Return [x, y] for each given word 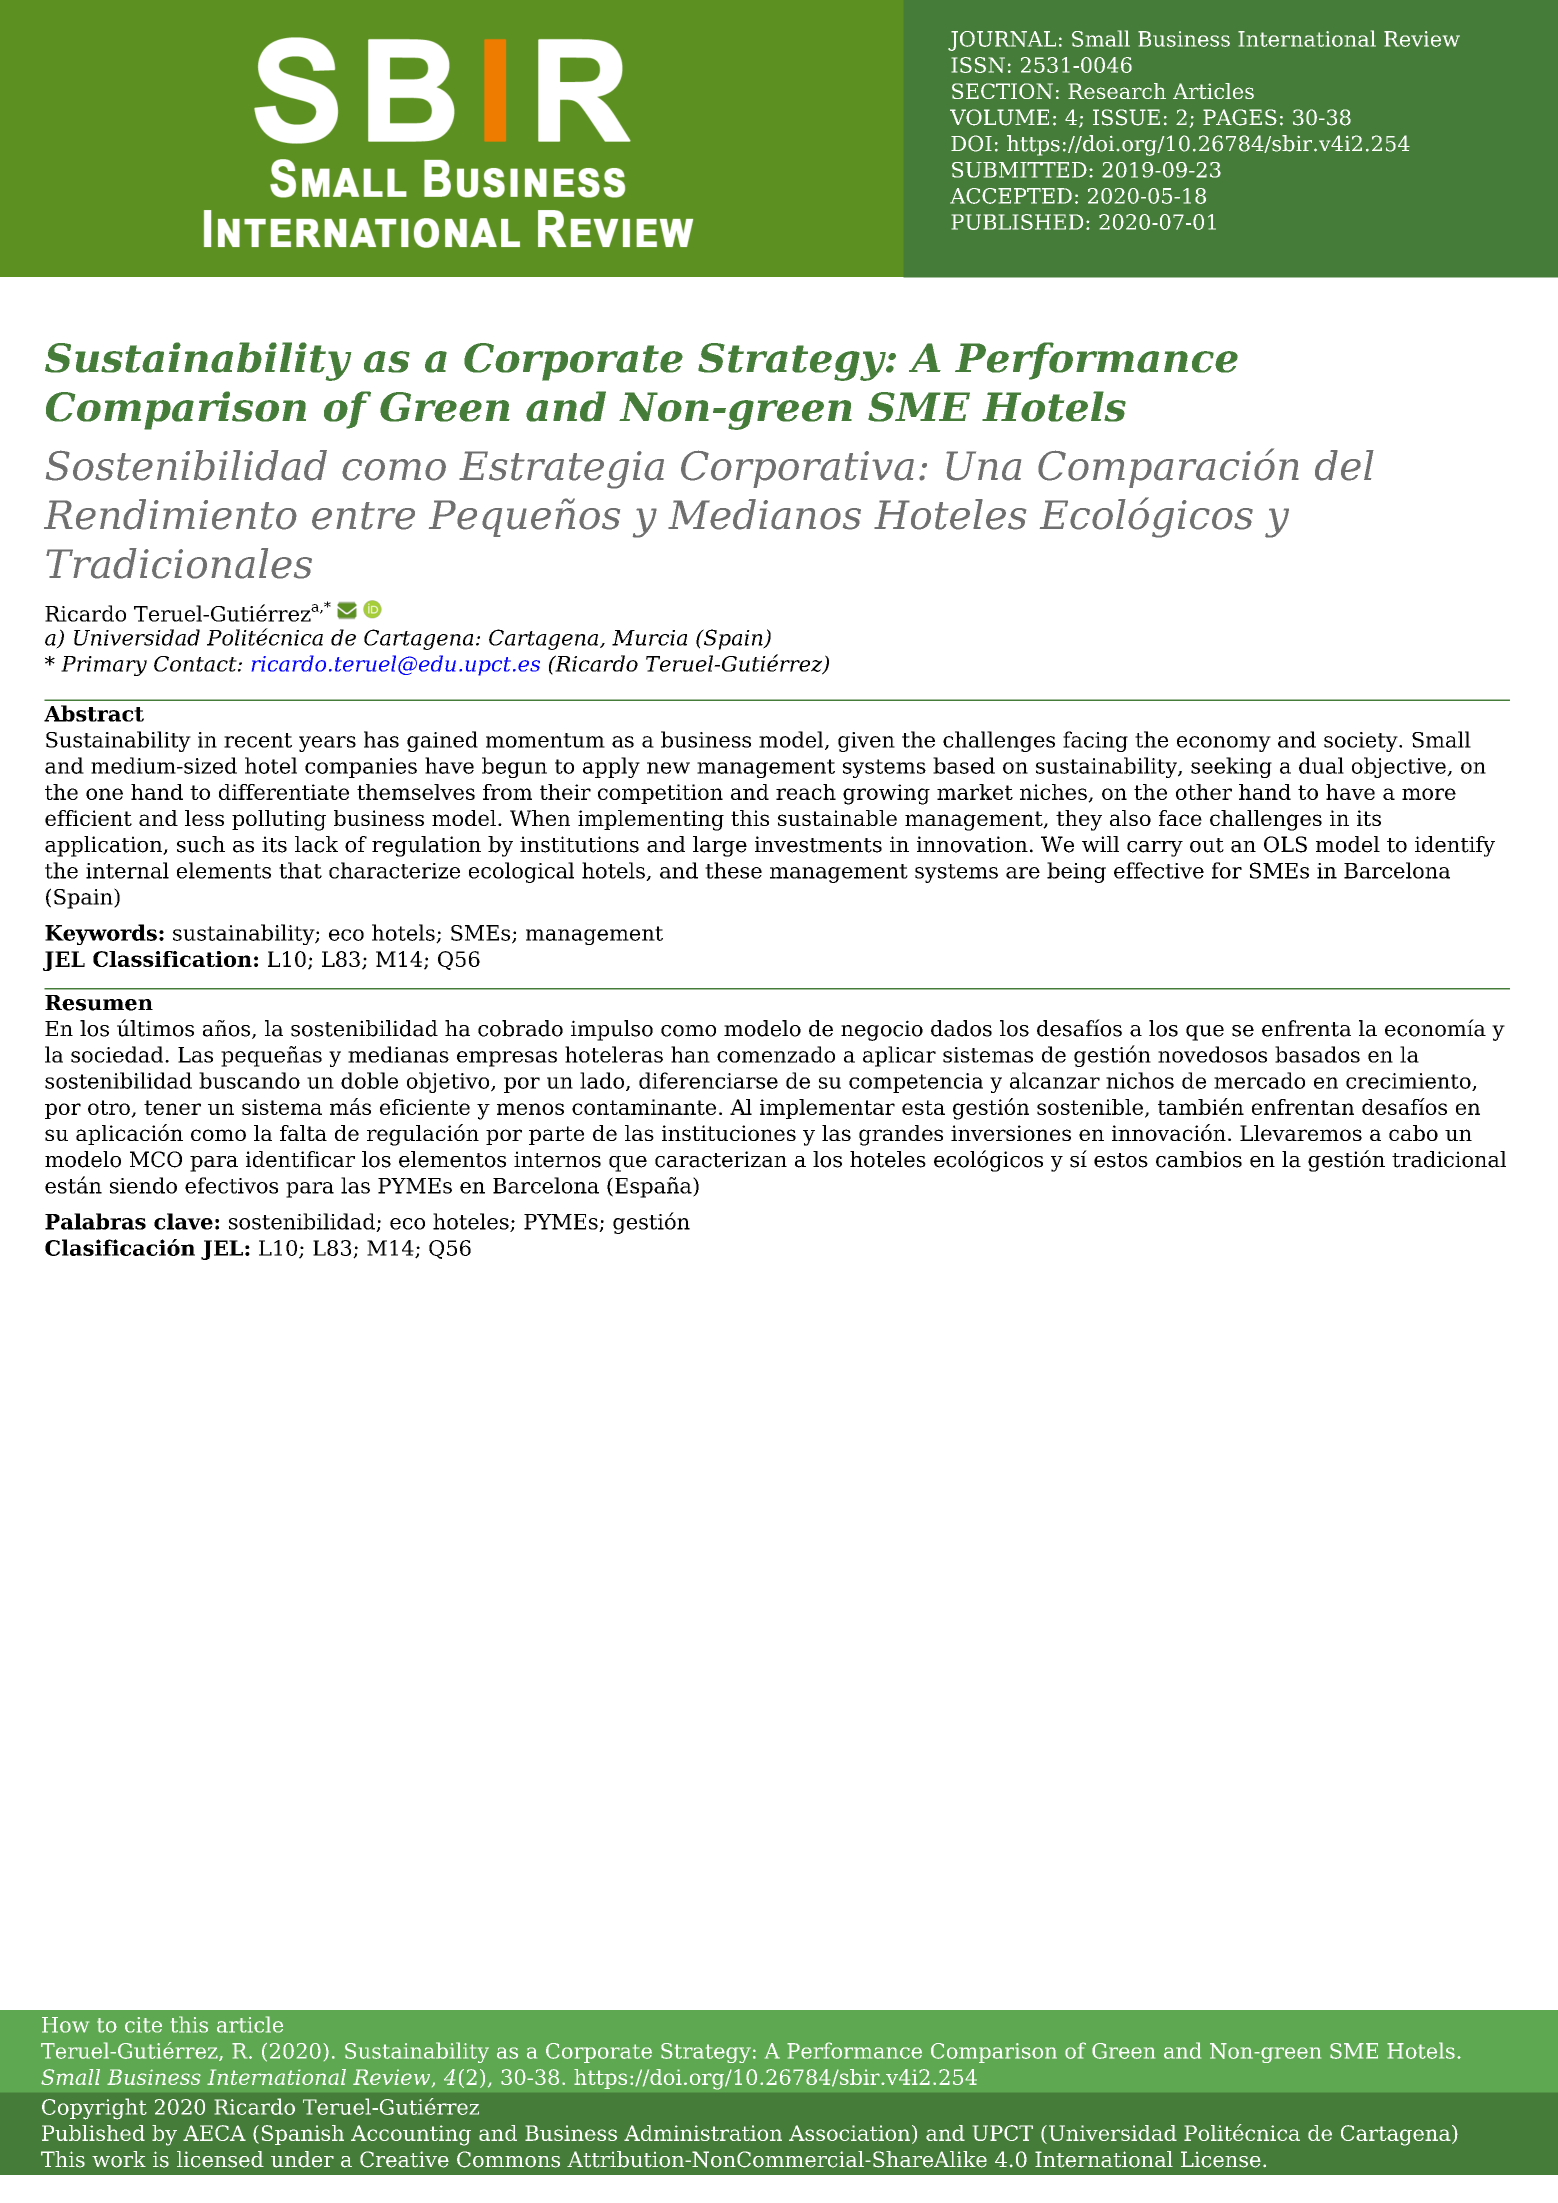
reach [806, 792]
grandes [901, 1135]
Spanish [303, 2135]
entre [363, 516]
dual [1321, 765]
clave [183, 1221]
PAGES [1240, 117]
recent [258, 740]
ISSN [978, 65]
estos [1121, 1160]
